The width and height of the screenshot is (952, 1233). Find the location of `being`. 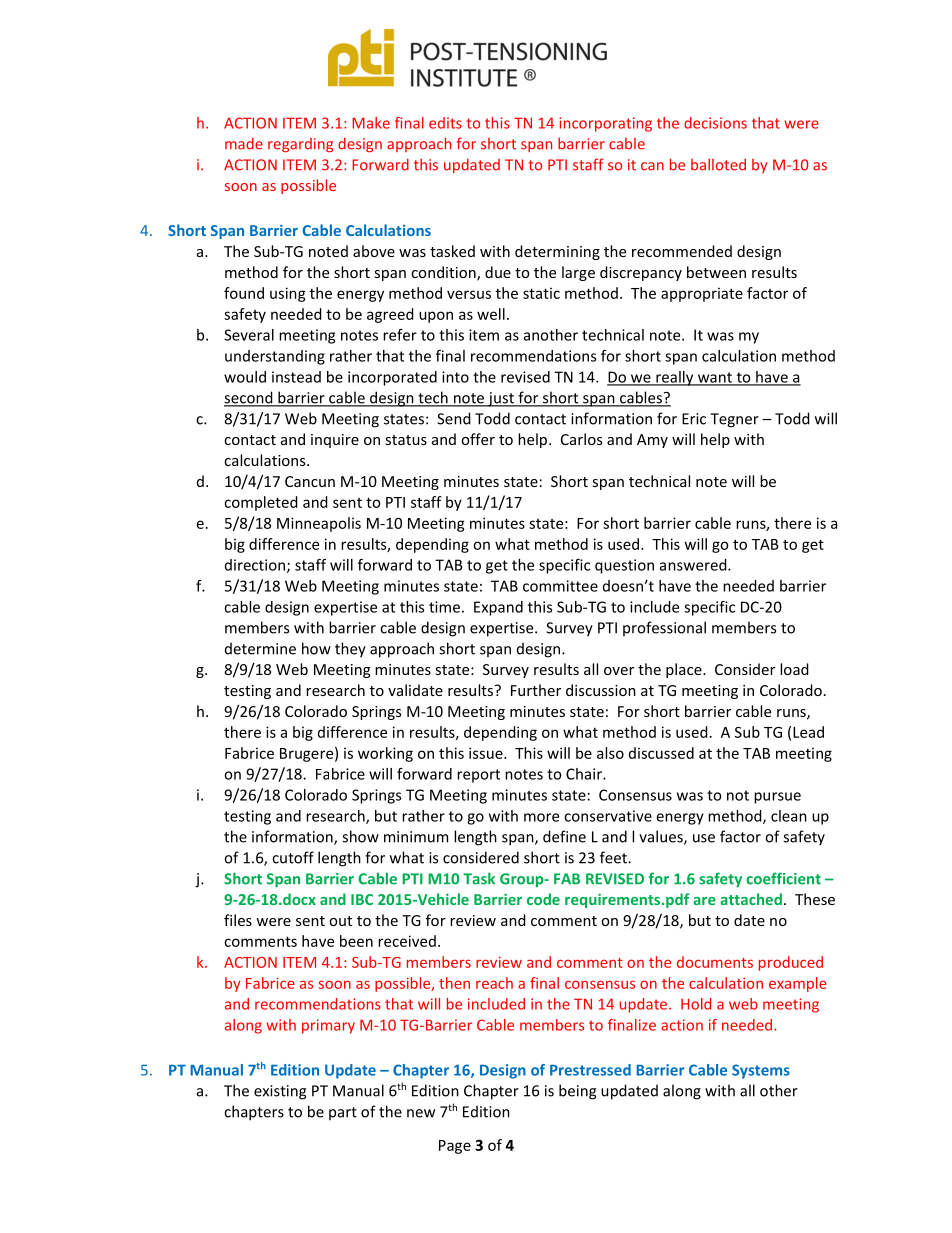

being is located at coordinates (577, 1092).
